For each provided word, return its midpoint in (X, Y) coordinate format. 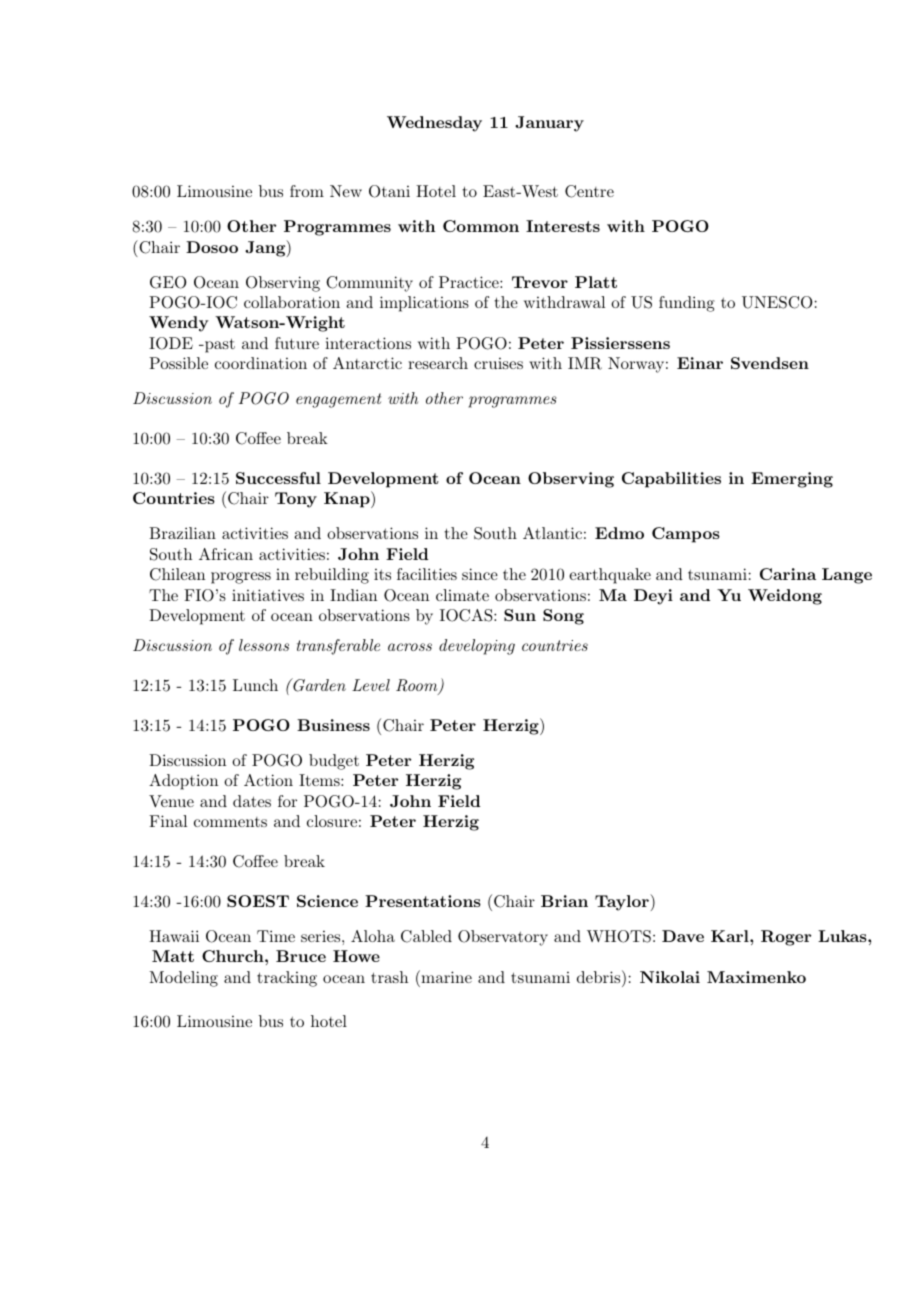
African (226, 554)
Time (276, 936)
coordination (261, 363)
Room (418, 686)
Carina (788, 574)
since (480, 574)
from (307, 191)
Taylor (623, 902)
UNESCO (777, 302)
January (549, 124)
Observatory (503, 938)
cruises (498, 363)
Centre (589, 191)
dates (252, 801)
